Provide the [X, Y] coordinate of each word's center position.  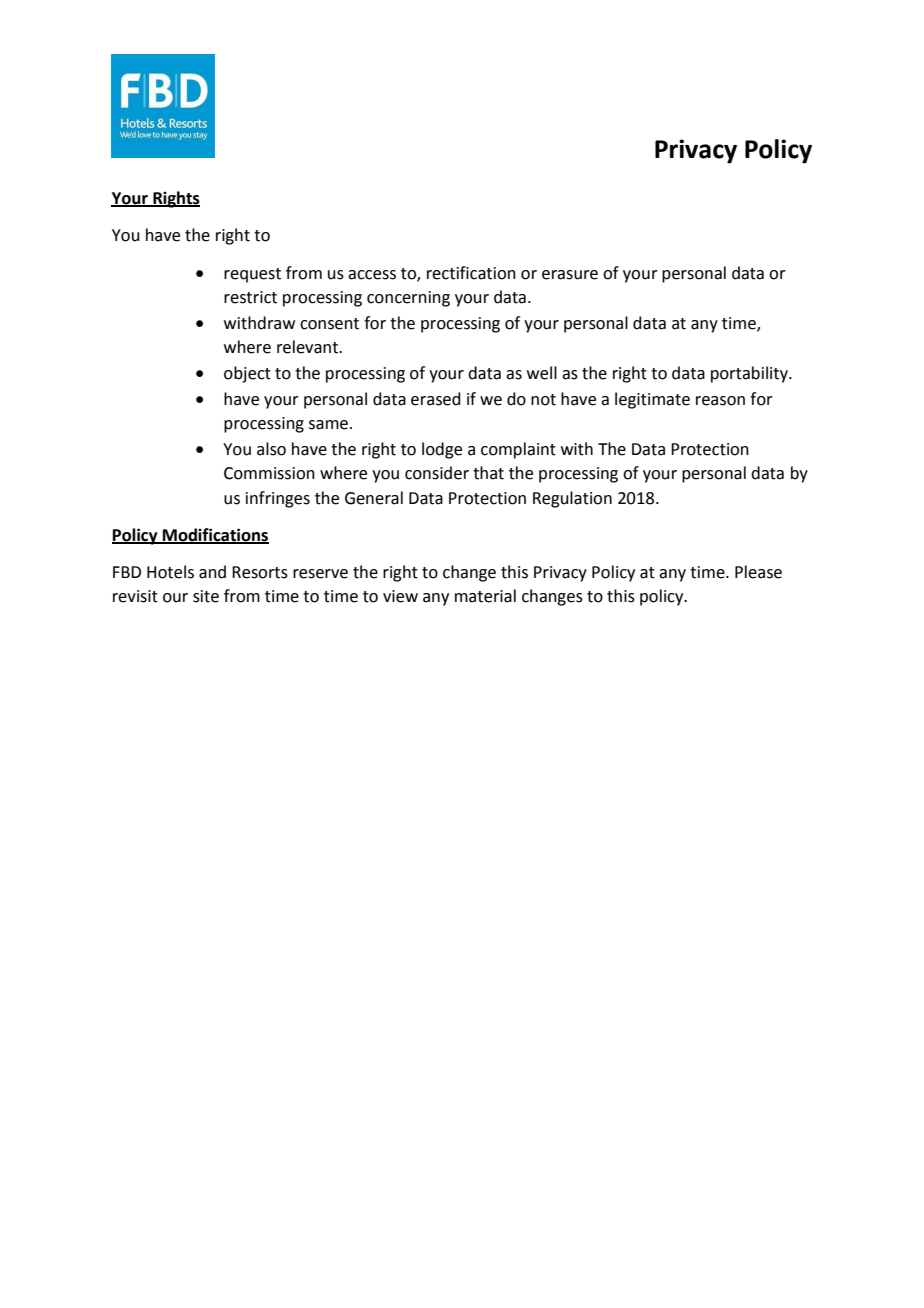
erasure [570, 275]
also [271, 449]
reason [720, 401]
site [206, 596]
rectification [471, 273]
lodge [442, 450]
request [252, 275]
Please [758, 572]
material [485, 596]
